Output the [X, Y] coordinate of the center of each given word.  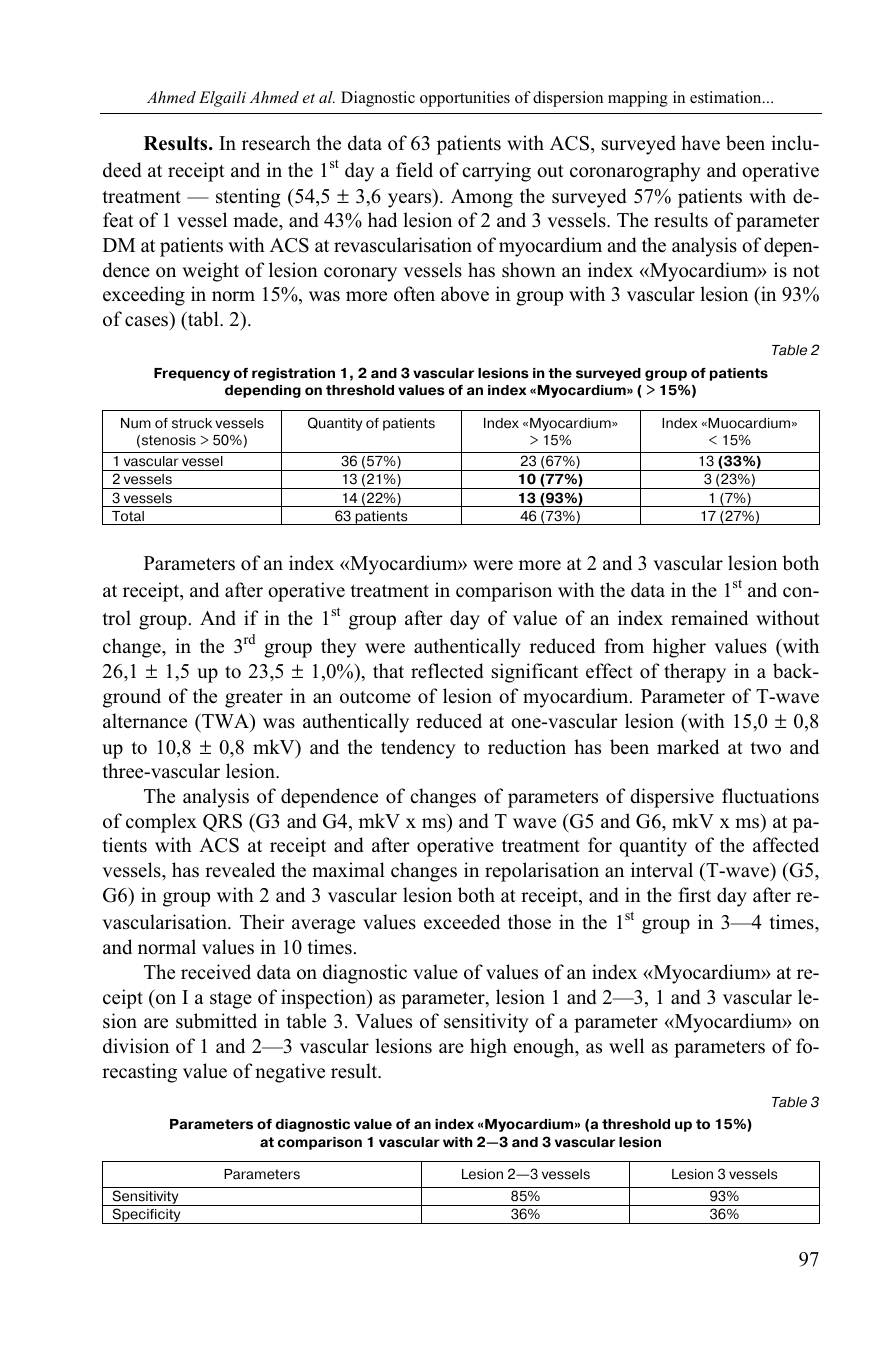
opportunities [465, 99]
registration [293, 374]
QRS [222, 823]
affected [786, 845]
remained [709, 618]
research [276, 143]
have [700, 143]
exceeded [462, 922]
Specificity [146, 1216]
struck [192, 423]
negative [290, 1073]
